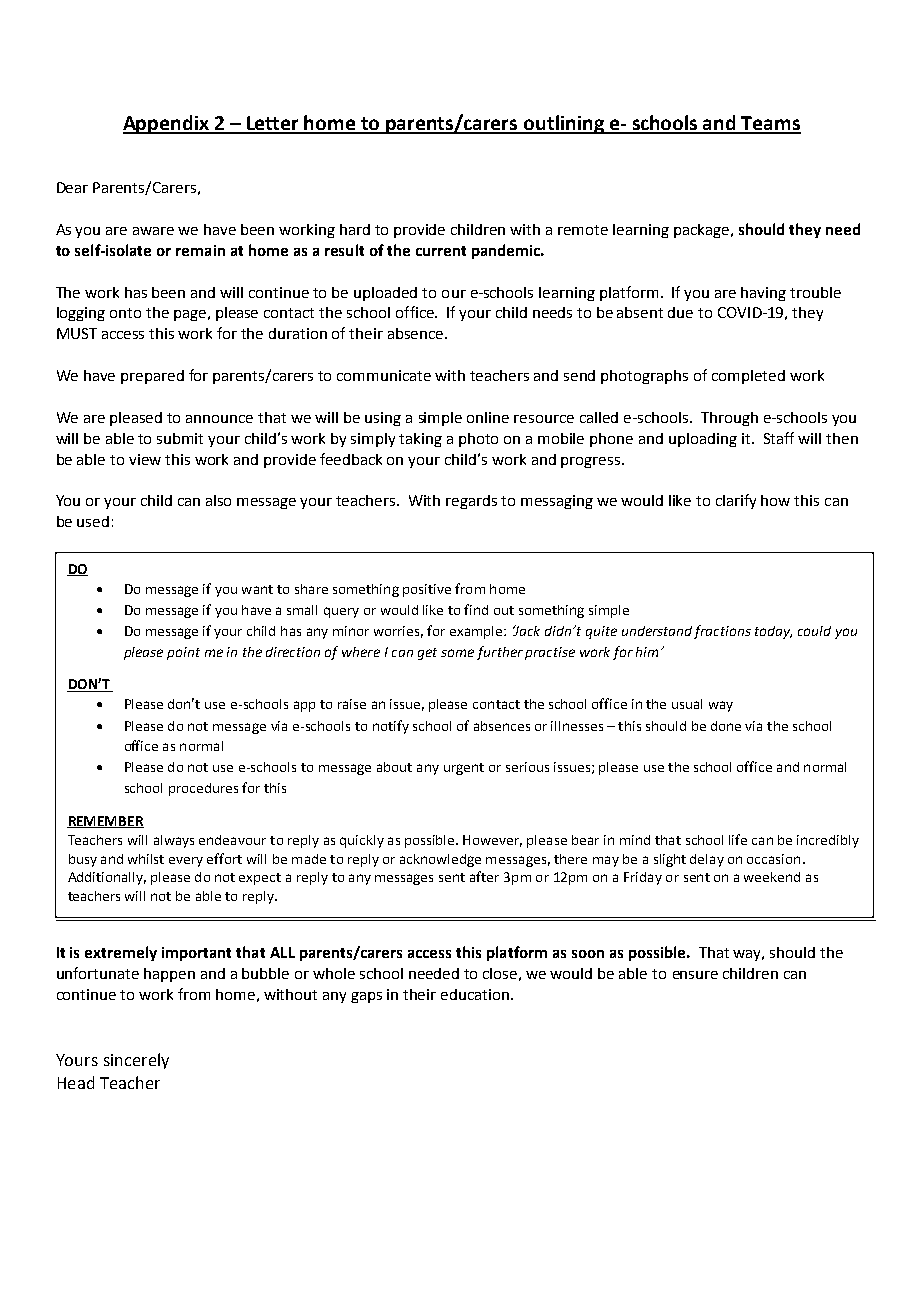 Image resolution: width=924 pixels, height=1308 pixels. Describe the element at coordinates (464, 769) in the screenshot. I see `urgent` at that location.
